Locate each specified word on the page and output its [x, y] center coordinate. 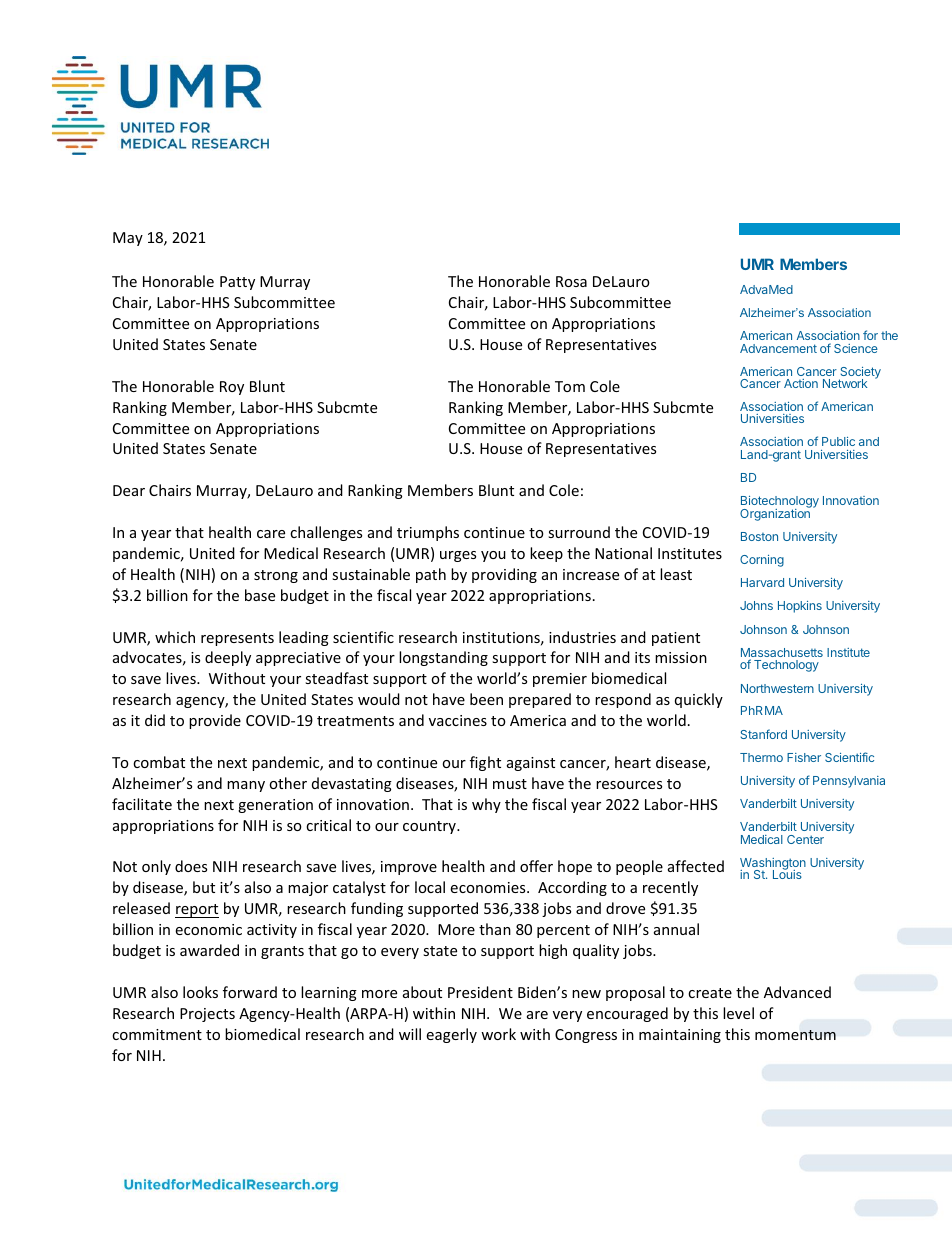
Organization [775, 514]
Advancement [778, 348]
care [271, 534]
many [246, 786]
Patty [237, 283]
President [480, 992]
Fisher [804, 757]
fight [485, 763]
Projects [207, 1015]
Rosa [571, 281]
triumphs [428, 533]
